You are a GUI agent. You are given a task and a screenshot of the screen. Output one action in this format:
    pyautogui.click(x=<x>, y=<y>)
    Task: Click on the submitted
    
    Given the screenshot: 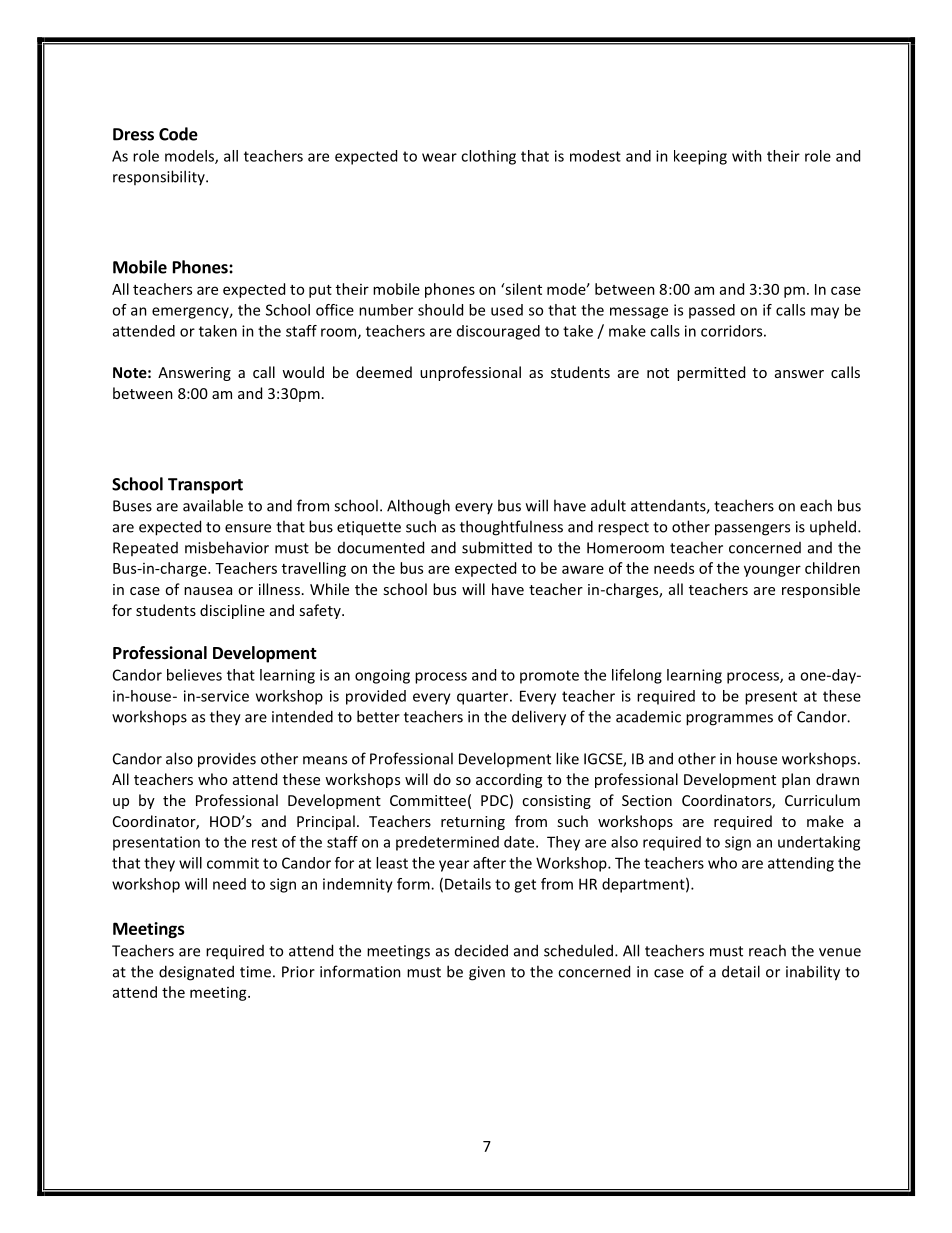 What is the action you would take?
    pyautogui.click(x=497, y=547)
